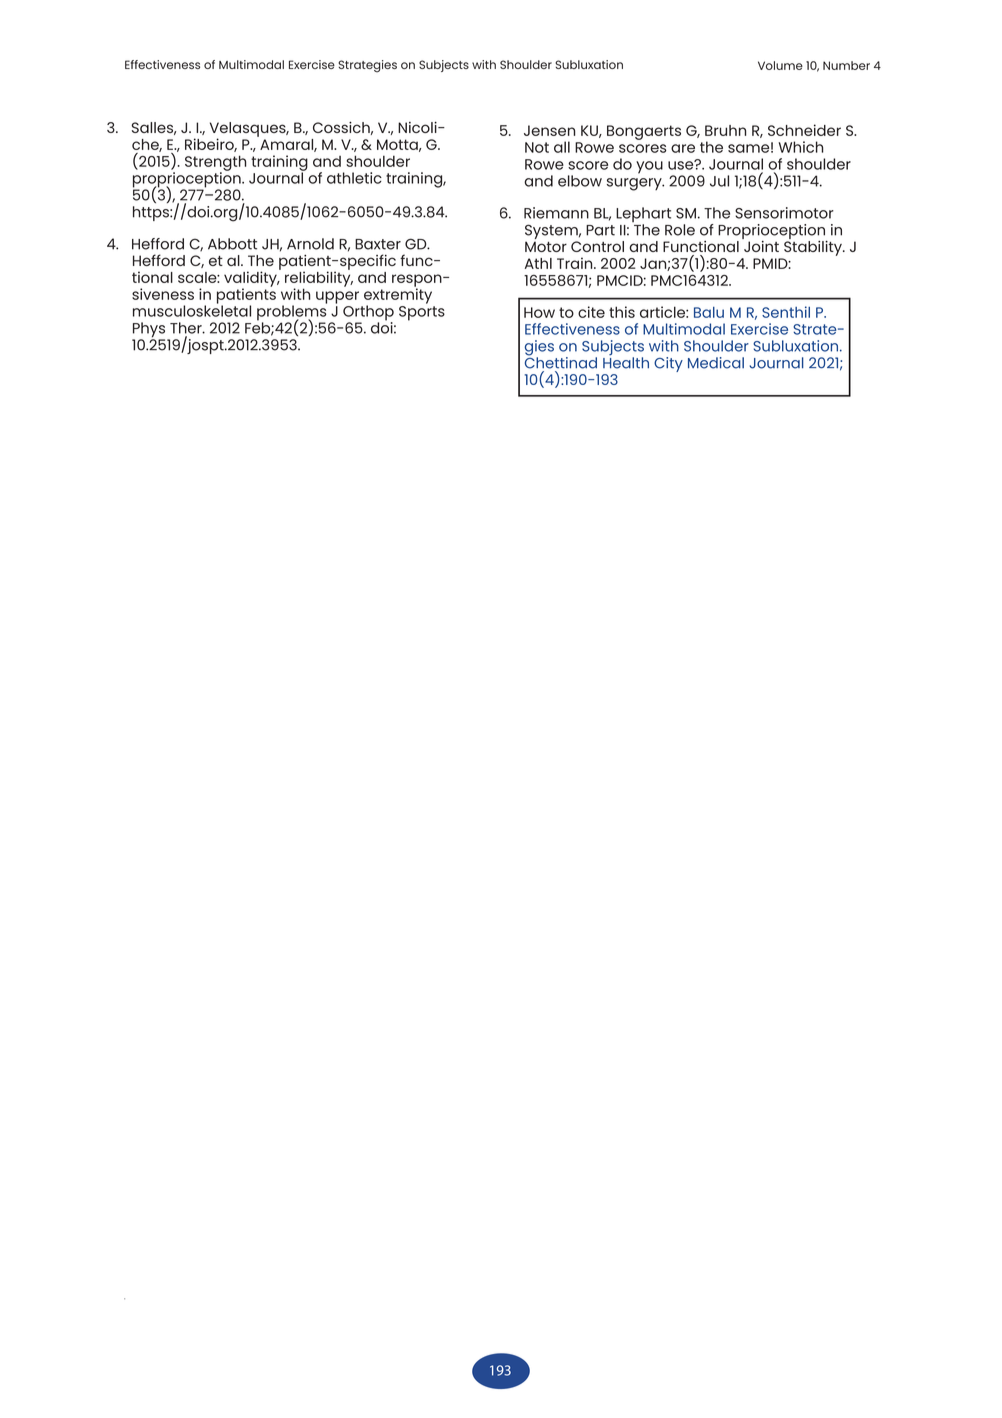 This screenshot has width=1002, height=1418. Describe the element at coordinates (232, 244) in the screenshot. I see `Abbott` at that location.
